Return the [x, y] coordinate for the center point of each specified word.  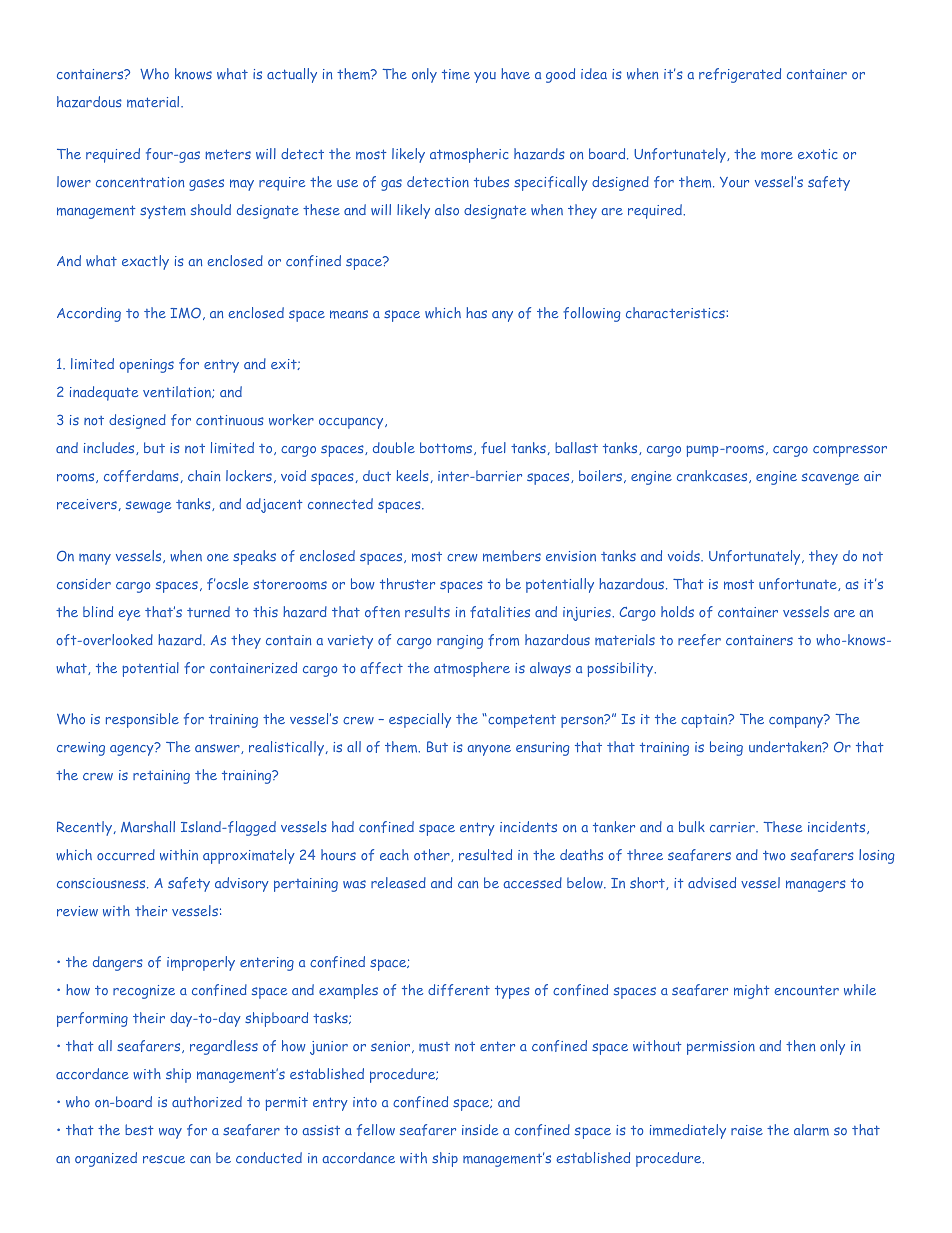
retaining [161, 777]
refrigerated [740, 75]
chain [204, 476]
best [139, 1130]
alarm [811, 1130]
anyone [489, 750]
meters [228, 154]
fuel [493, 448]
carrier [733, 827]
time [456, 74]
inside [480, 1129]
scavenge [830, 479]
